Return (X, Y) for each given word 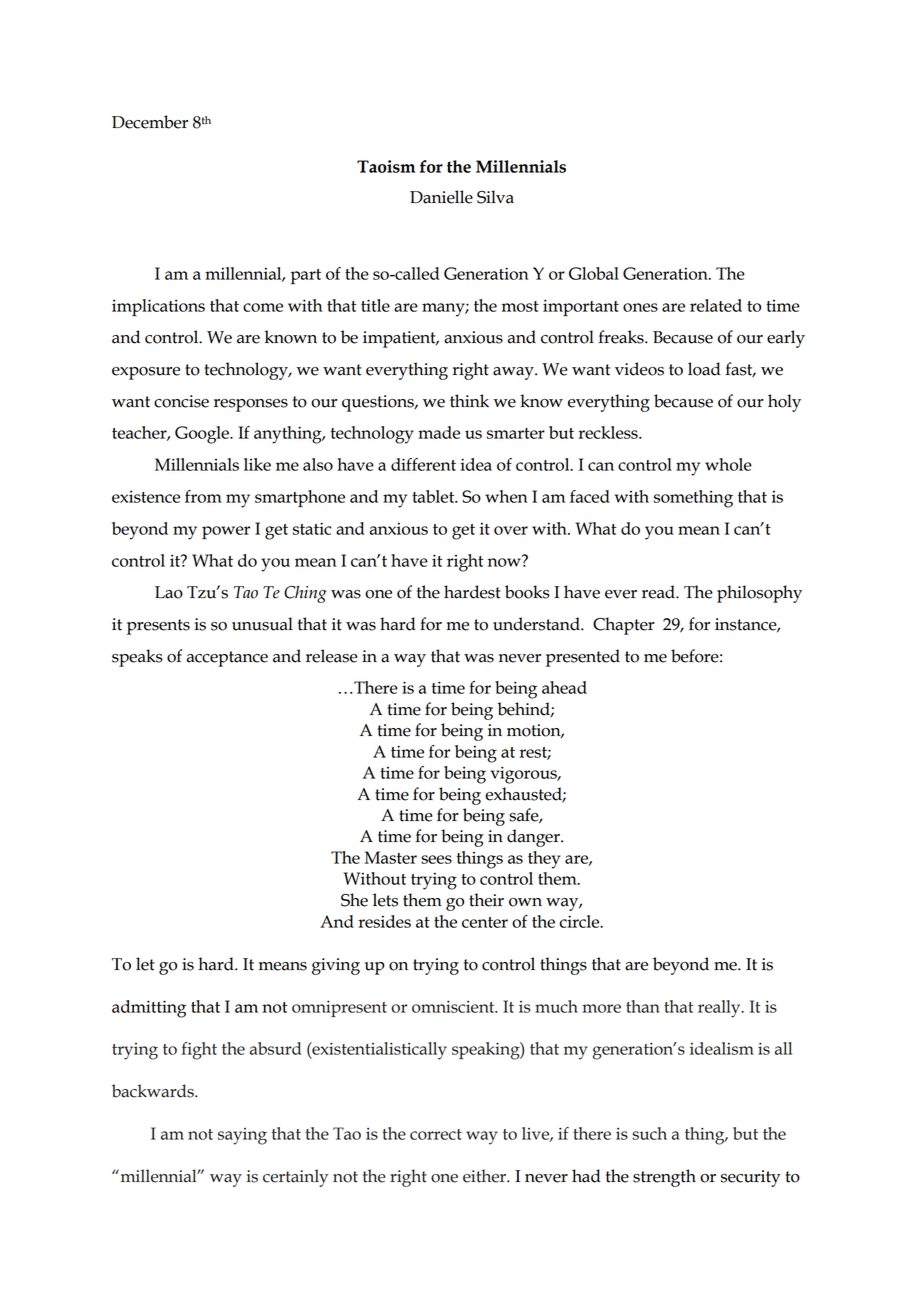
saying (242, 1136)
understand (537, 624)
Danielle (441, 197)
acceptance (227, 659)
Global (594, 273)
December (150, 122)
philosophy (759, 594)
